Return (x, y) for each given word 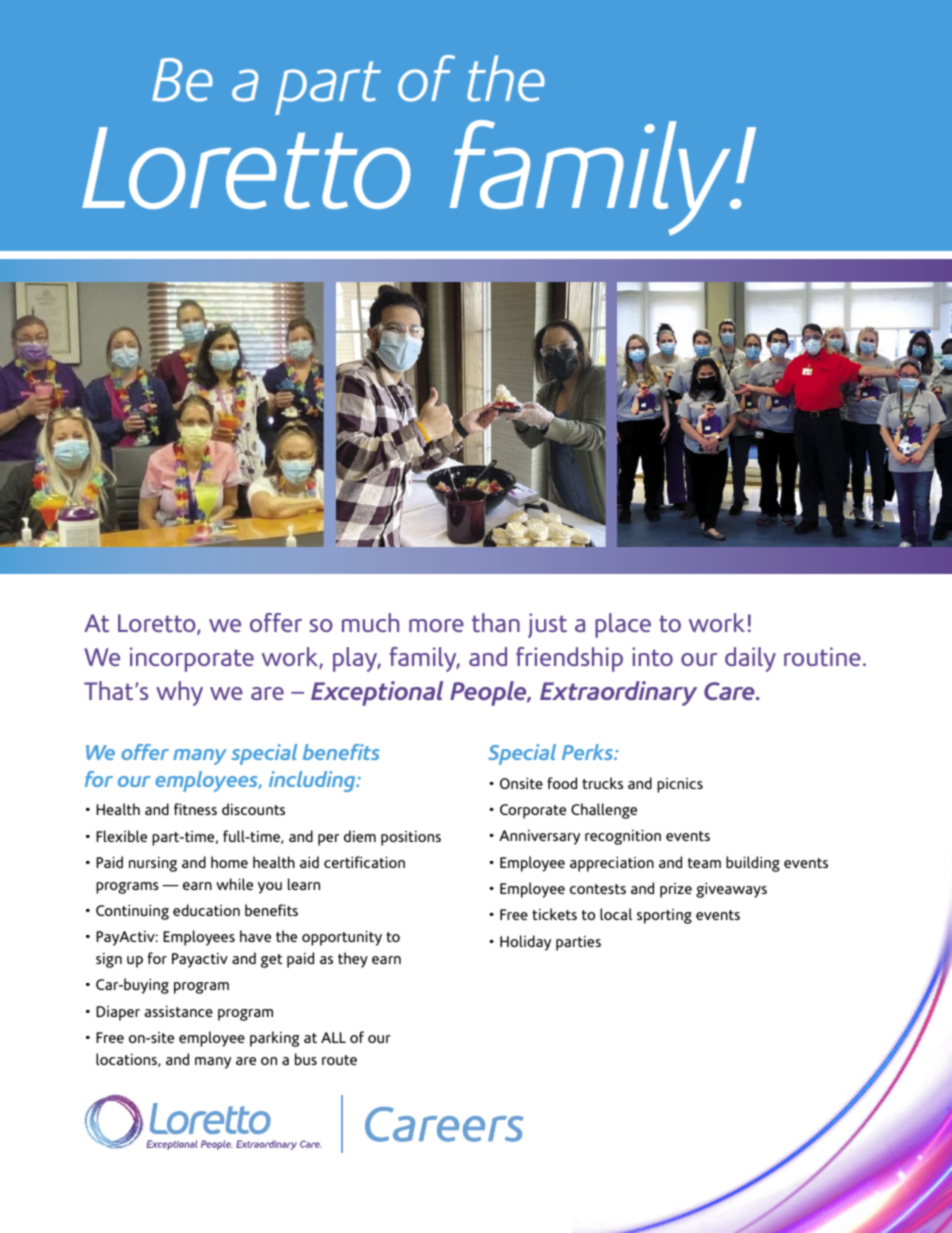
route (339, 1060)
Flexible (121, 836)
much (370, 622)
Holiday (525, 943)
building (753, 864)
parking (274, 1039)
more (436, 625)
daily (750, 659)
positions (411, 838)
